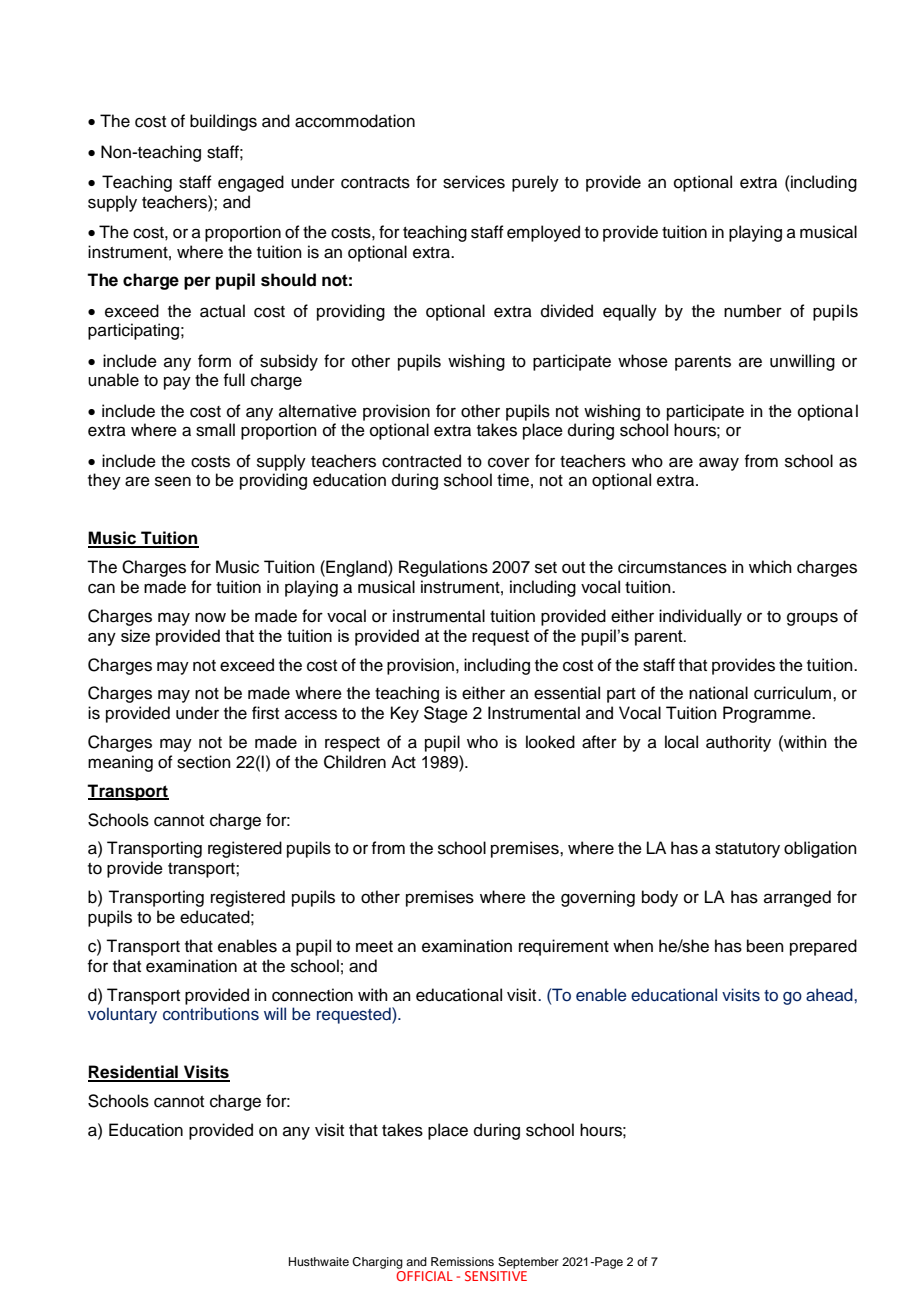 The height and width of the screenshot is (1308, 924). I want to click on Remissions, so click(462, 1261).
